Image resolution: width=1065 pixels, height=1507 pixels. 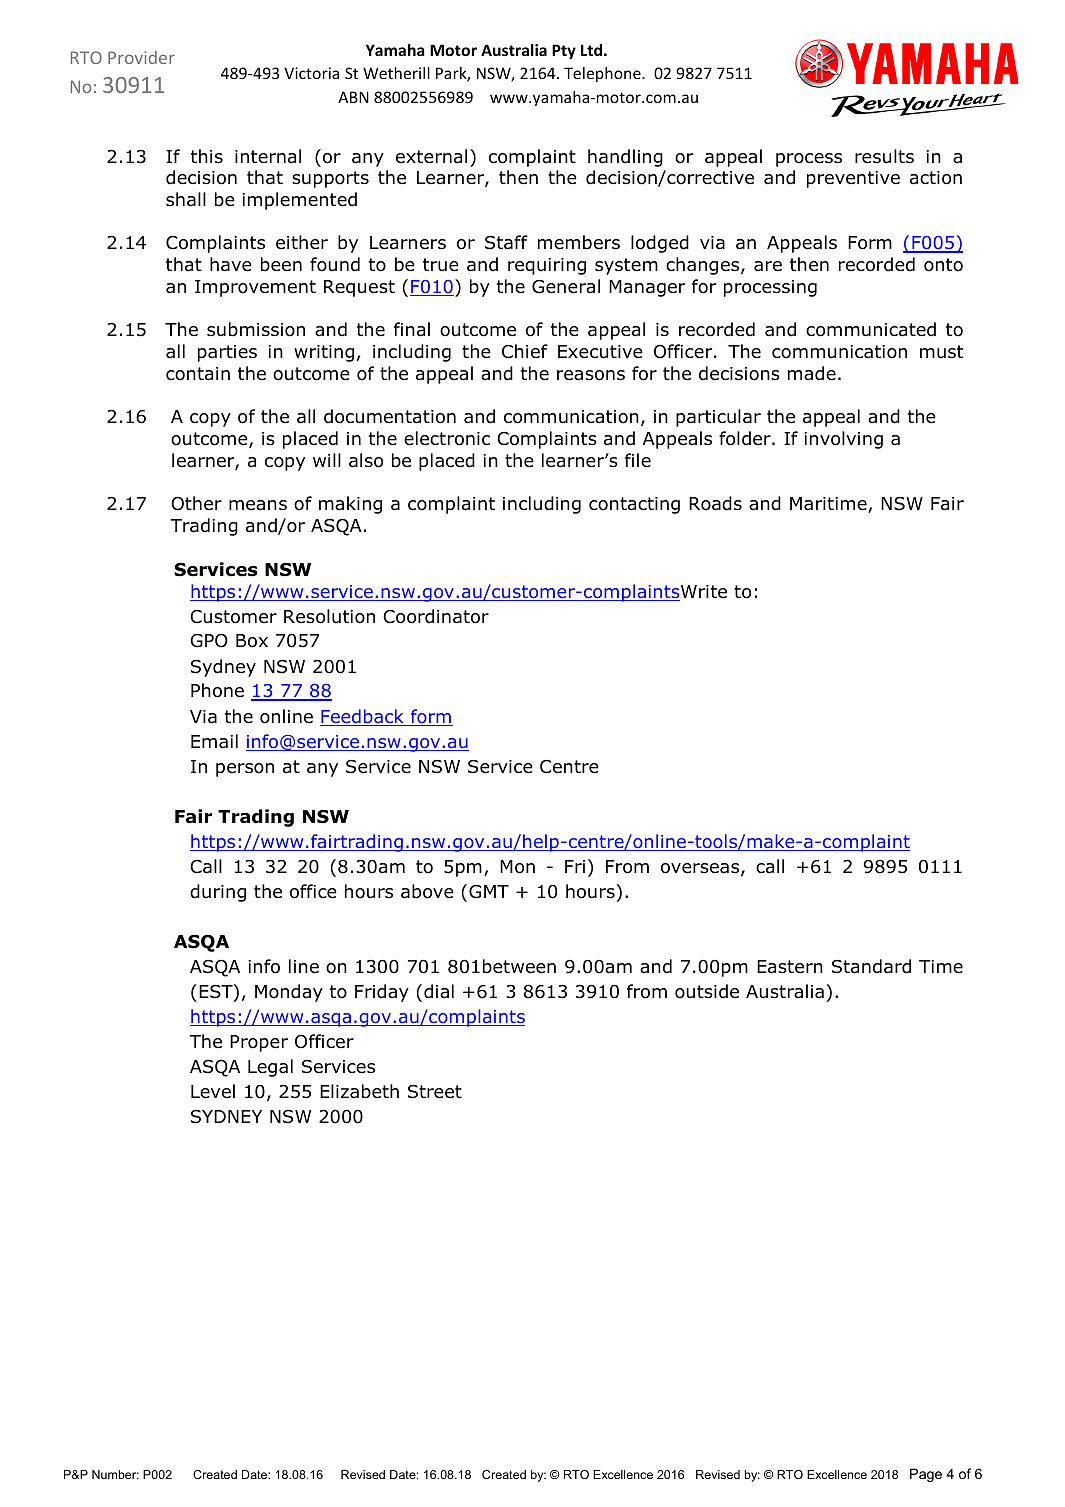 What do you see at coordinates (115, 1474) in the screenshot?
I see `Number` at bounding box center [115, 1474].
